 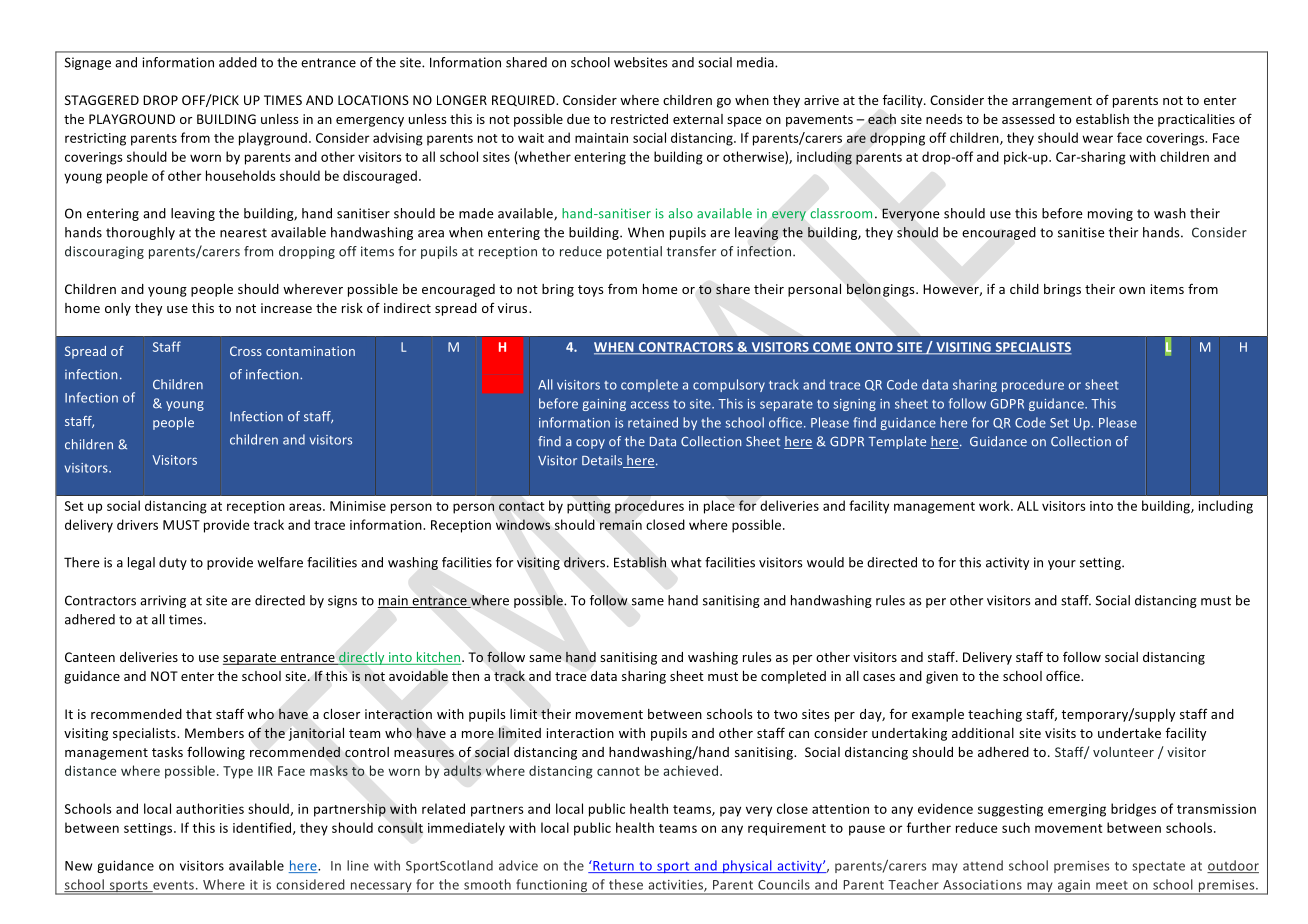 What do you see at coordinates (942, 677) in the document?
I see `given` at bounding box center [942, 677].
